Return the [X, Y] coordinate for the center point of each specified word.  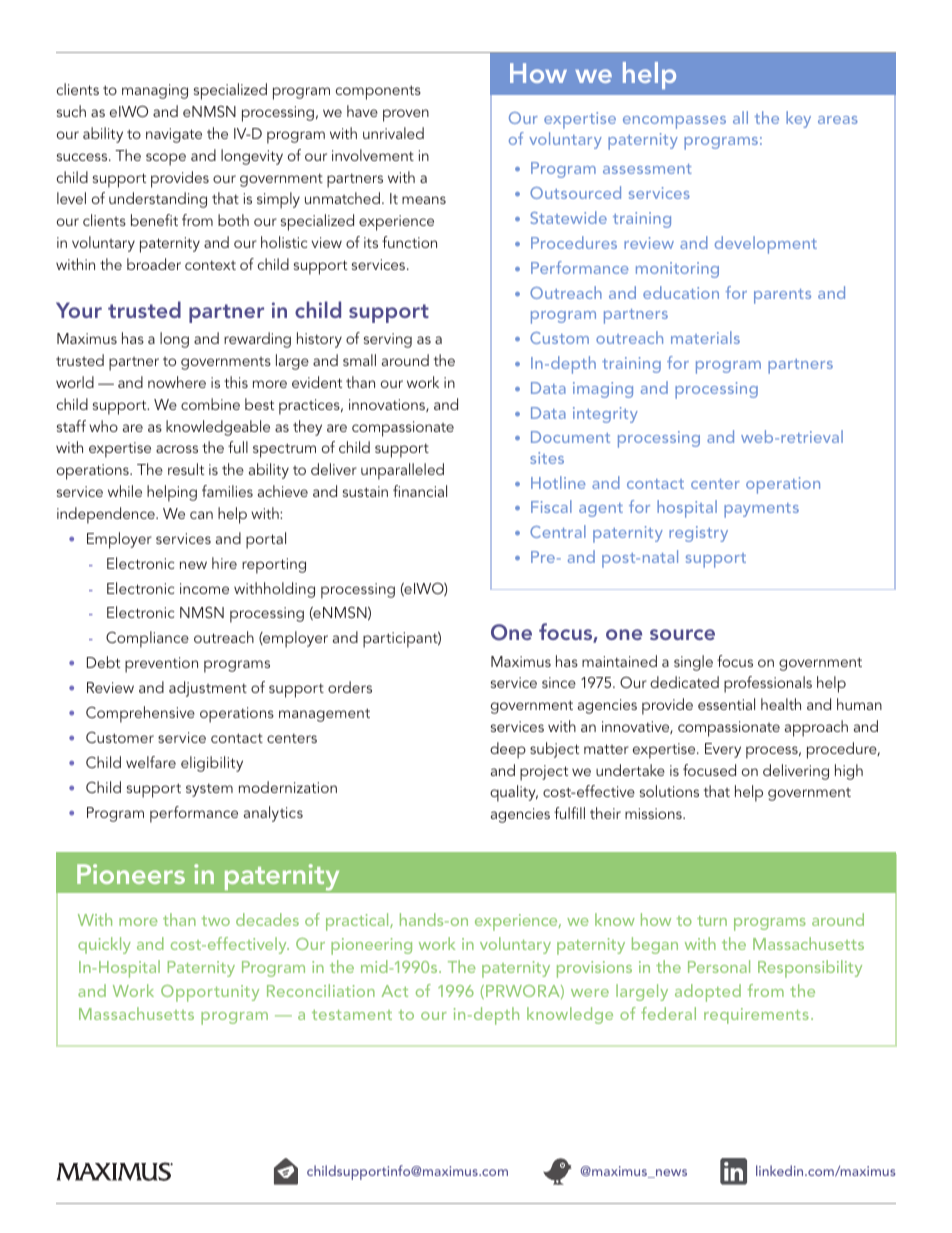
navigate [174, 135]
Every [723, 750]
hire [224, 563]
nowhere [177, 382]
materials [705, 337]
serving [388, 340]
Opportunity [210, 993]
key [798, 119]
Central [558, 531]
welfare [151, 762]
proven [406, 115]
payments [761, 510]
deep [508, 750]
